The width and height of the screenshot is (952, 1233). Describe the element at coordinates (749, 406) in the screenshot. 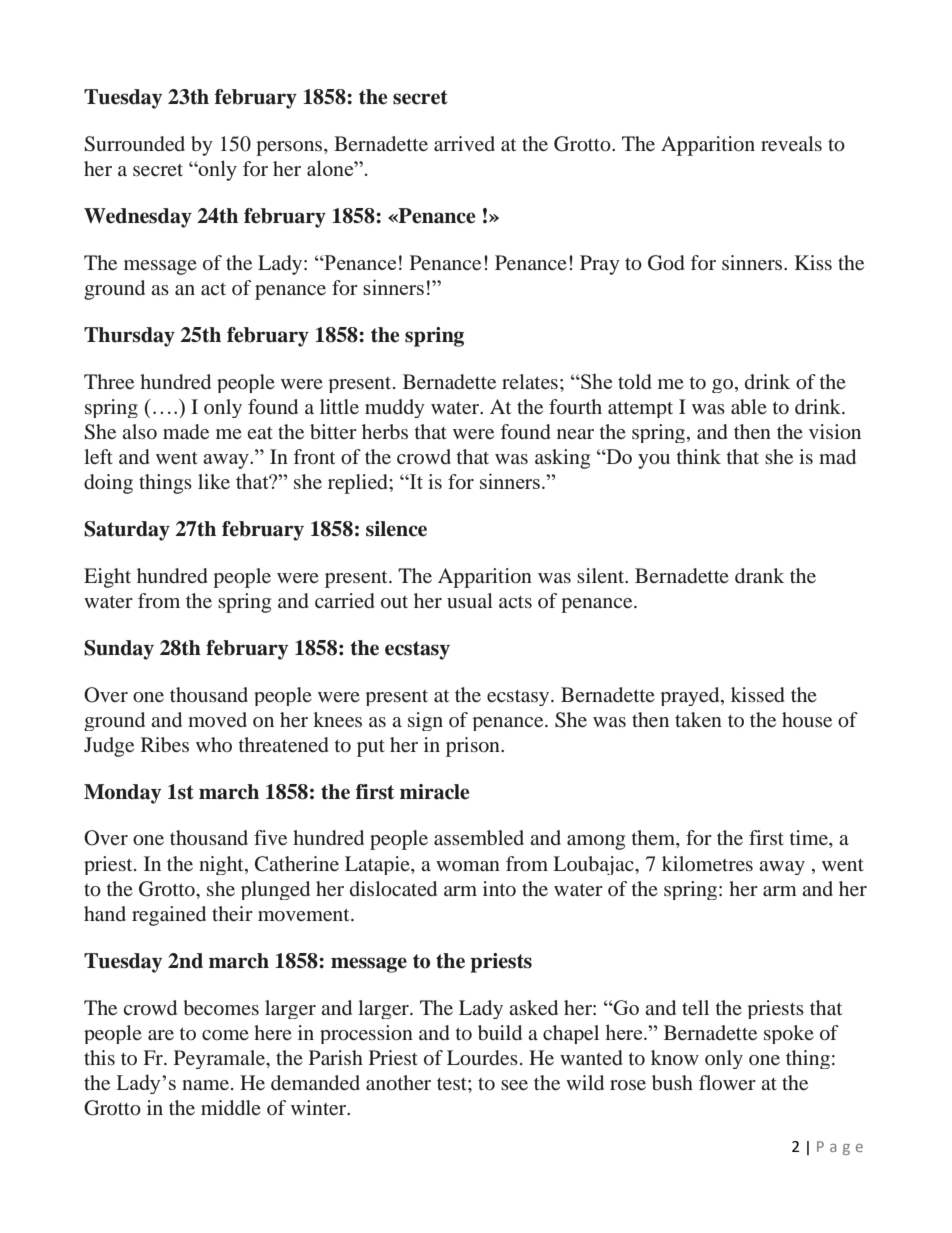

I see `able` at that location.
